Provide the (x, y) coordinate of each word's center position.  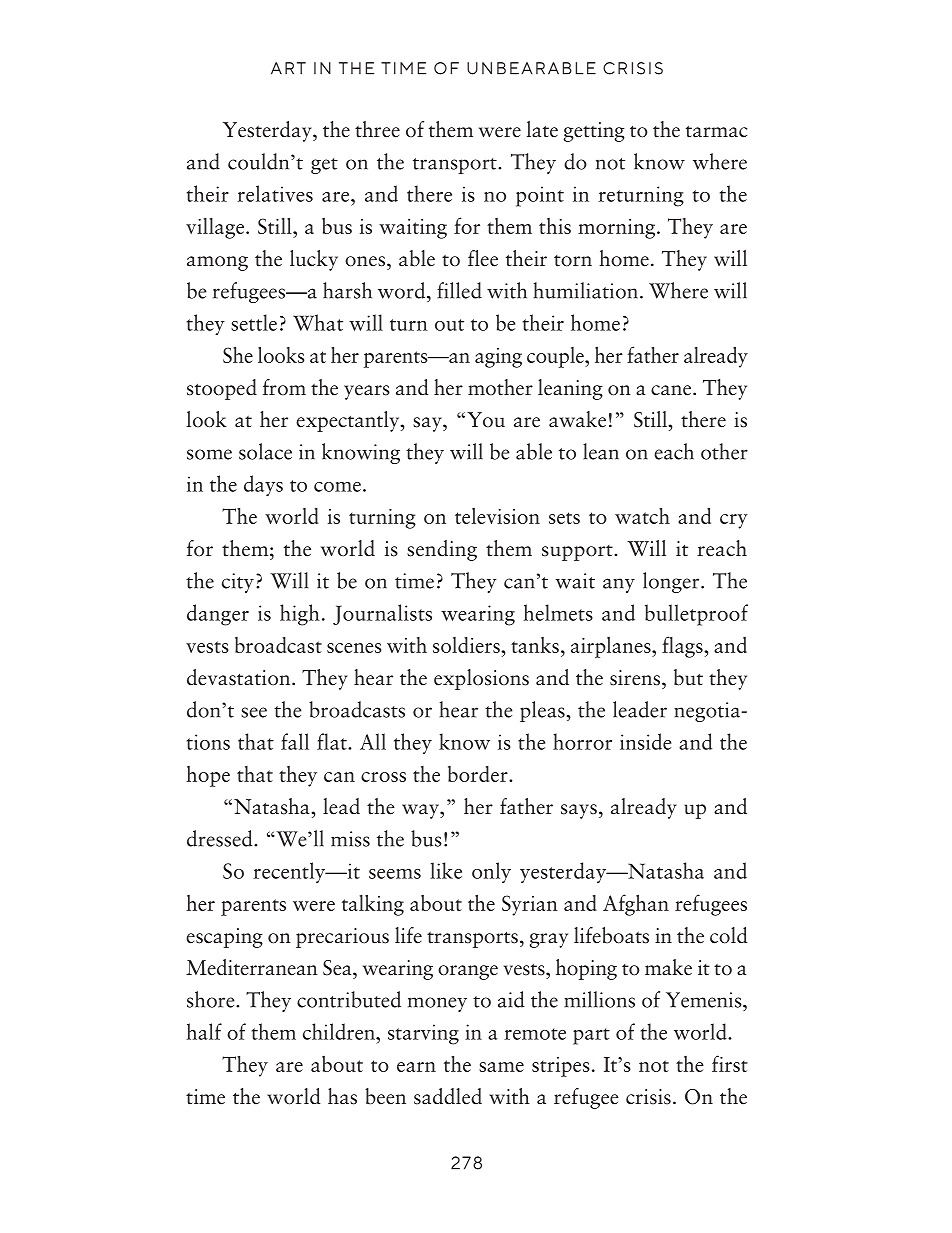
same (501, 1067)
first (730, 1063)
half (204, 1031)
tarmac (716, 131)
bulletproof (696, 615)
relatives (275, 193)
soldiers (467, 645)
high (300, 615)
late (542, 129)
